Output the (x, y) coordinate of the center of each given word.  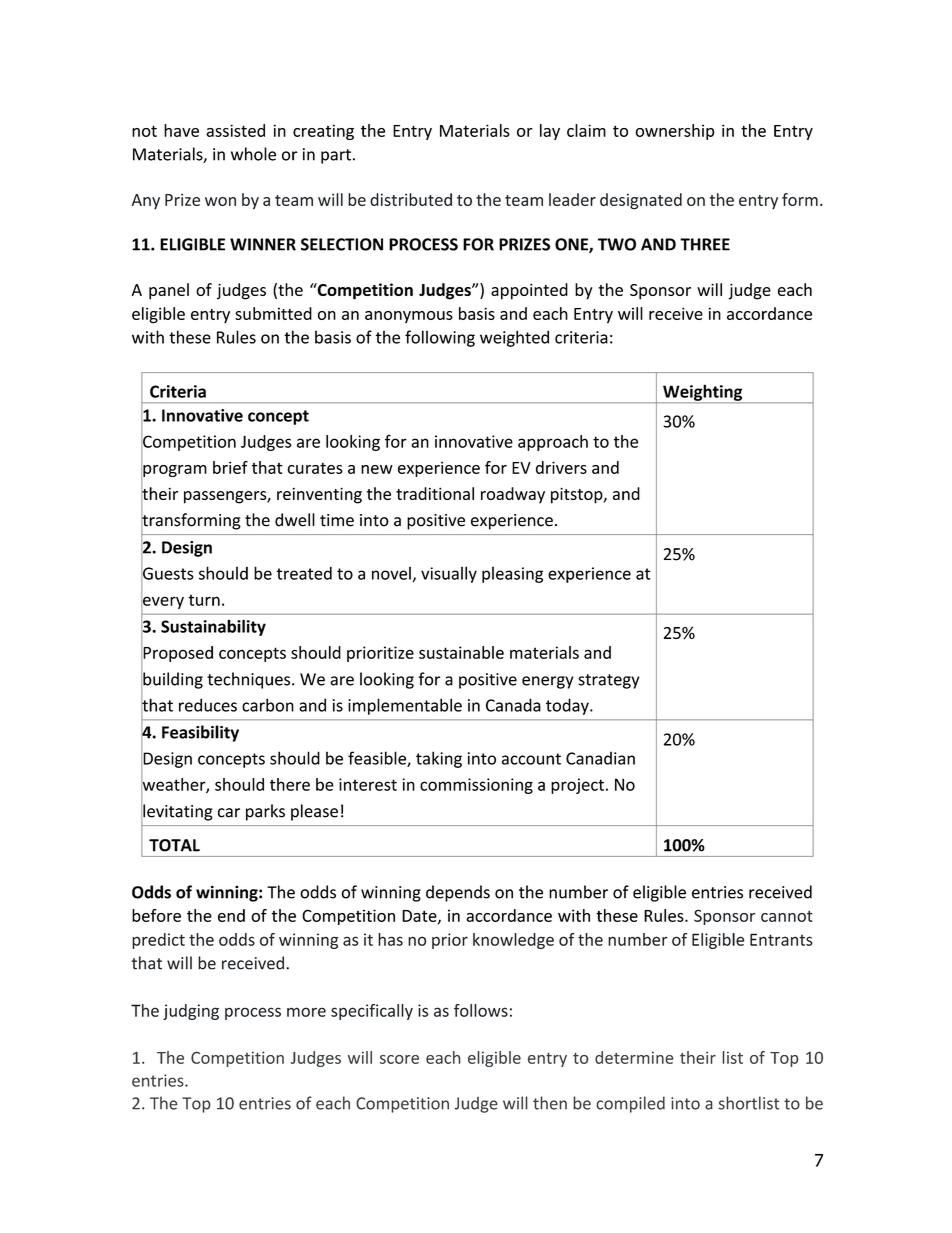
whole (253, 154)
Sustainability (213, 627)
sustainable (461, 652)
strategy (608, 681)
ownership (675, 132)
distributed (411, 199)
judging (191, 1012)
